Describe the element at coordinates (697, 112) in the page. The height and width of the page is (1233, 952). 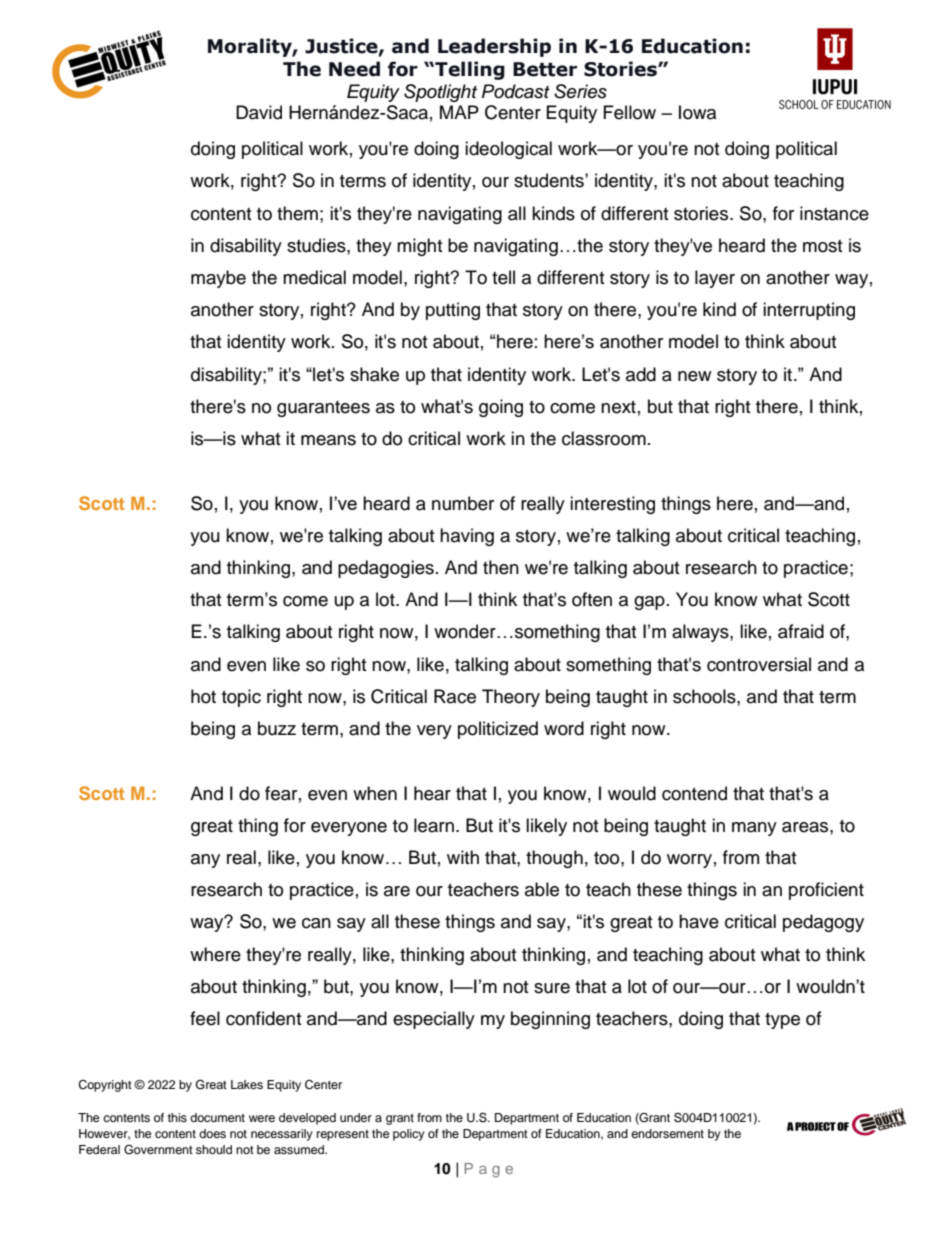
I see `Iowa` at that location.
